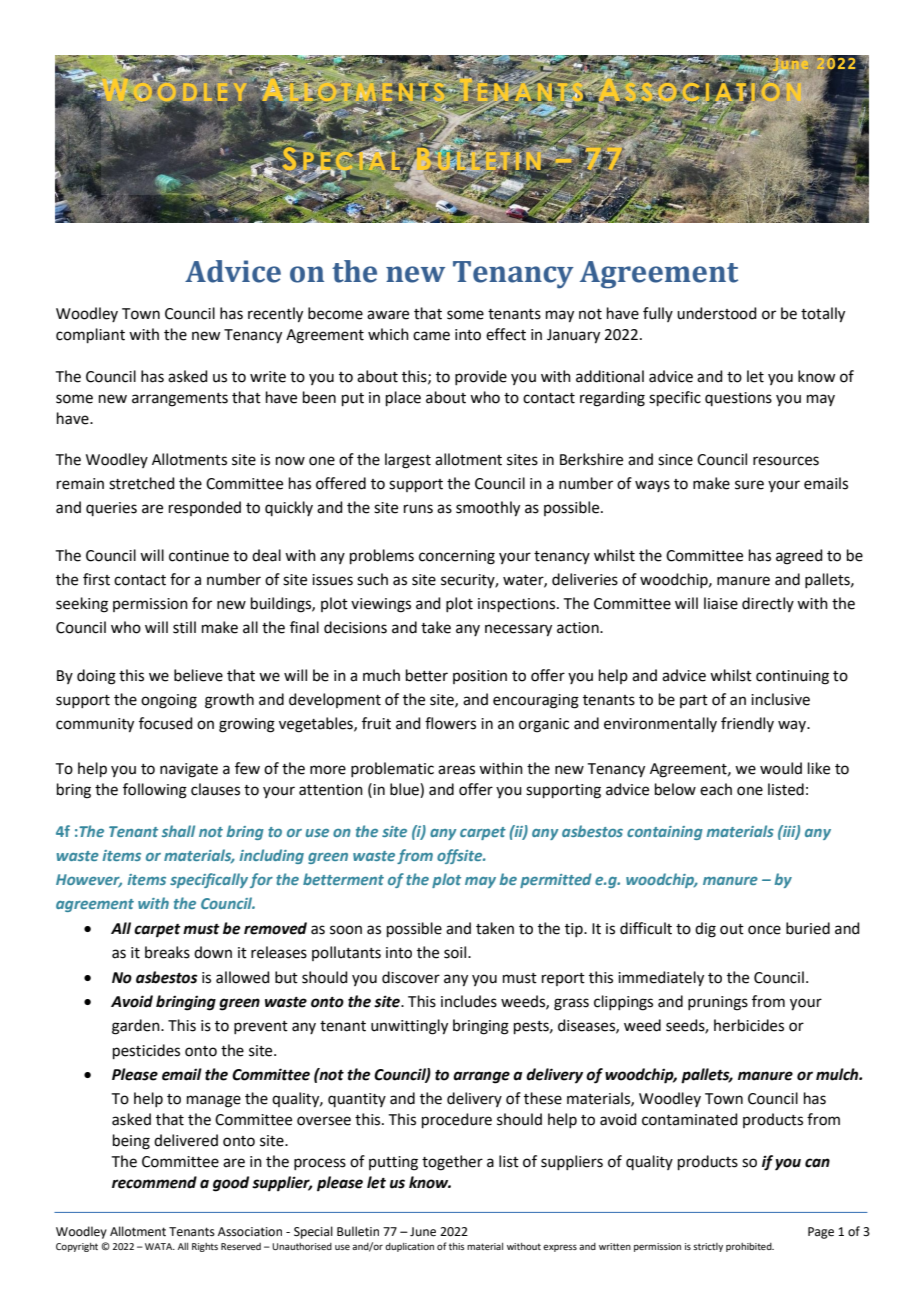  Describe the element at coordinates (456, 770) in the screenshot. I see `areas` at that location.
